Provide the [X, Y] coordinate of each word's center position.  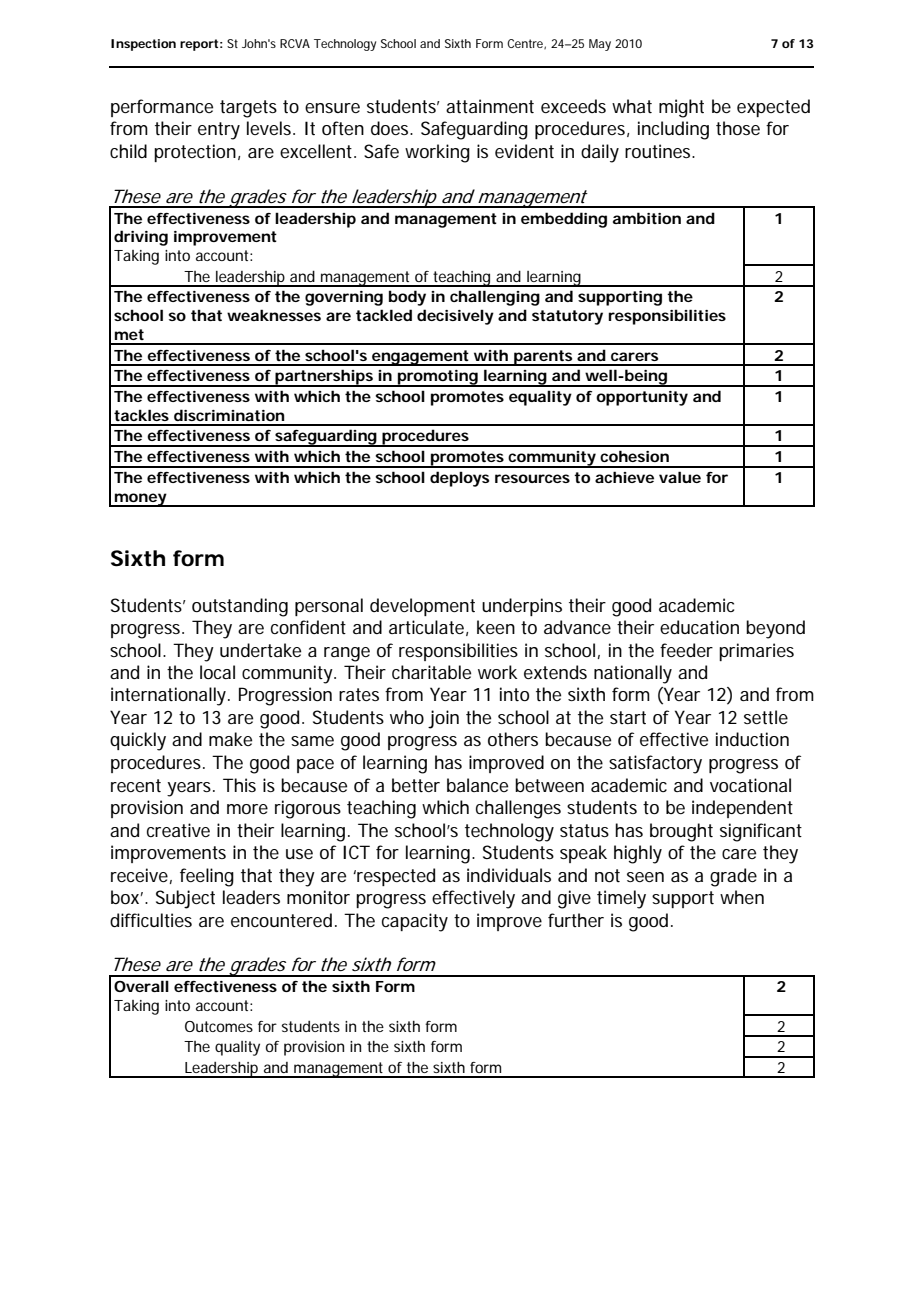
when [742, 897]
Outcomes [219, 1026]
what [632, 106]
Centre [526, 44]
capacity [415, 922]
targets [248, 109]
